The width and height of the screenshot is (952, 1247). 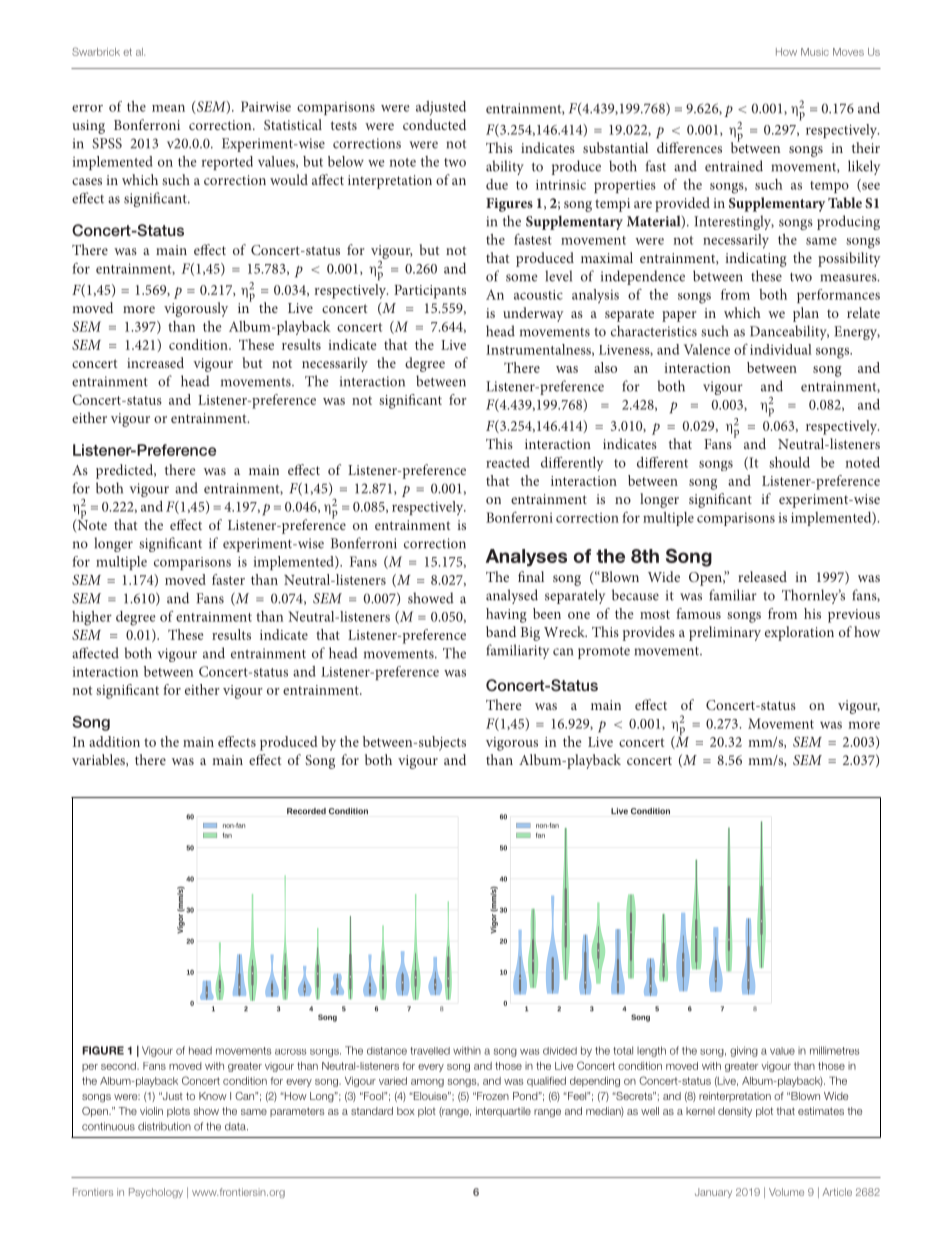 I want to click on mean, so click(x=168, y=108).
